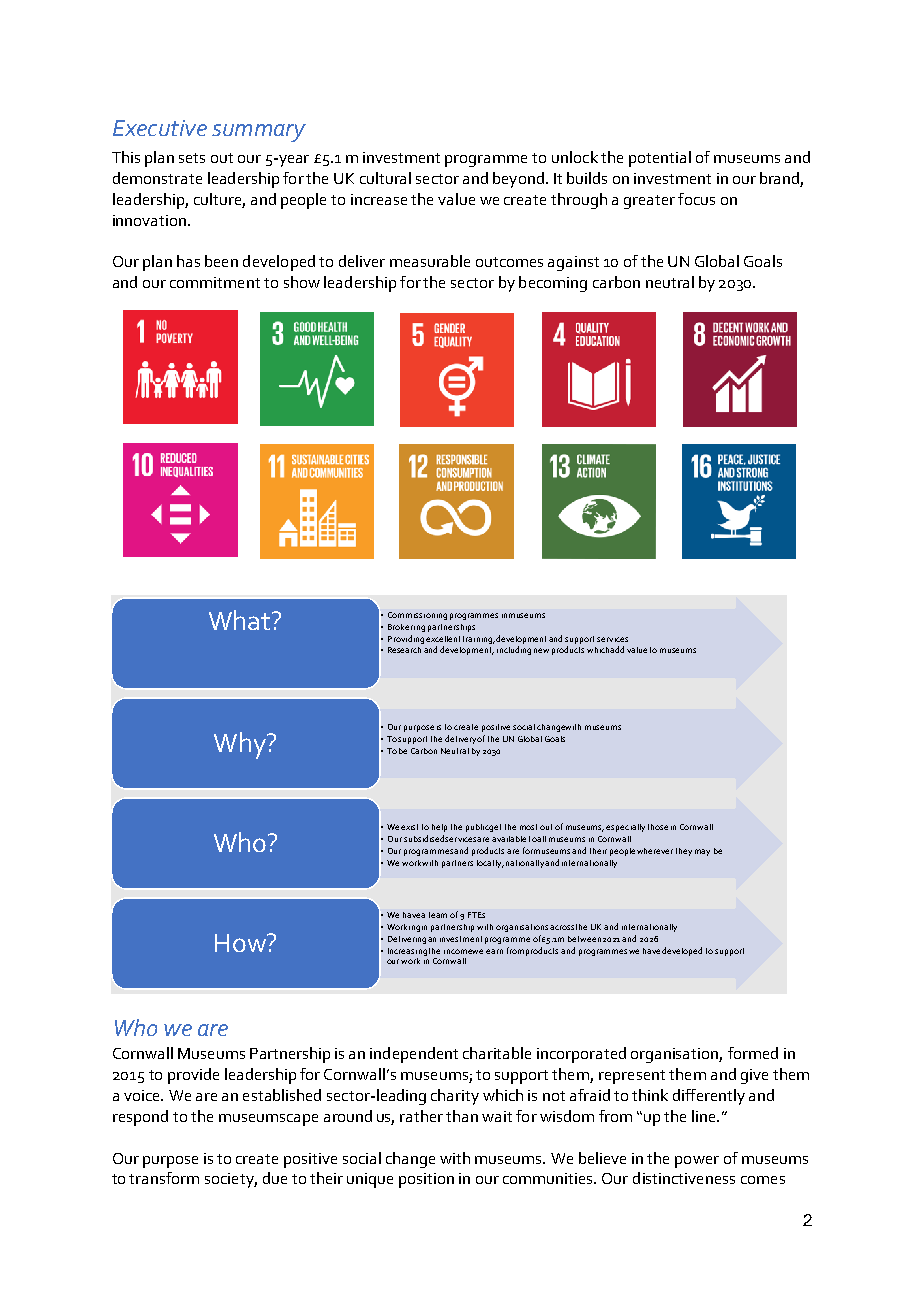 This screenshot has width=924, height=1307. I want to click on Why, so click(241, 745).
